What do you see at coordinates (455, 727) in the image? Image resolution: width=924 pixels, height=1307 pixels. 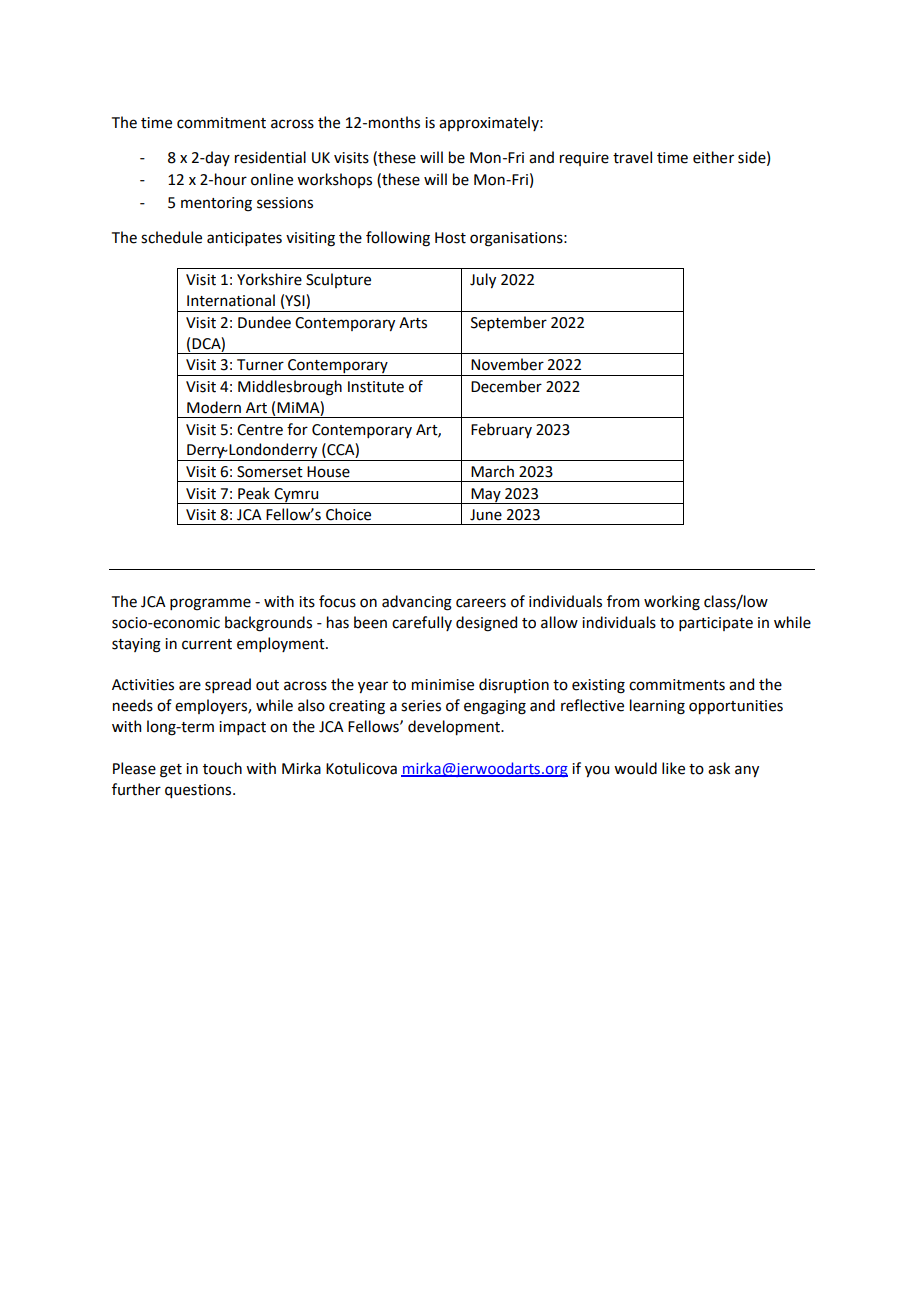 I see `development` at bounding box center [455, 727].
